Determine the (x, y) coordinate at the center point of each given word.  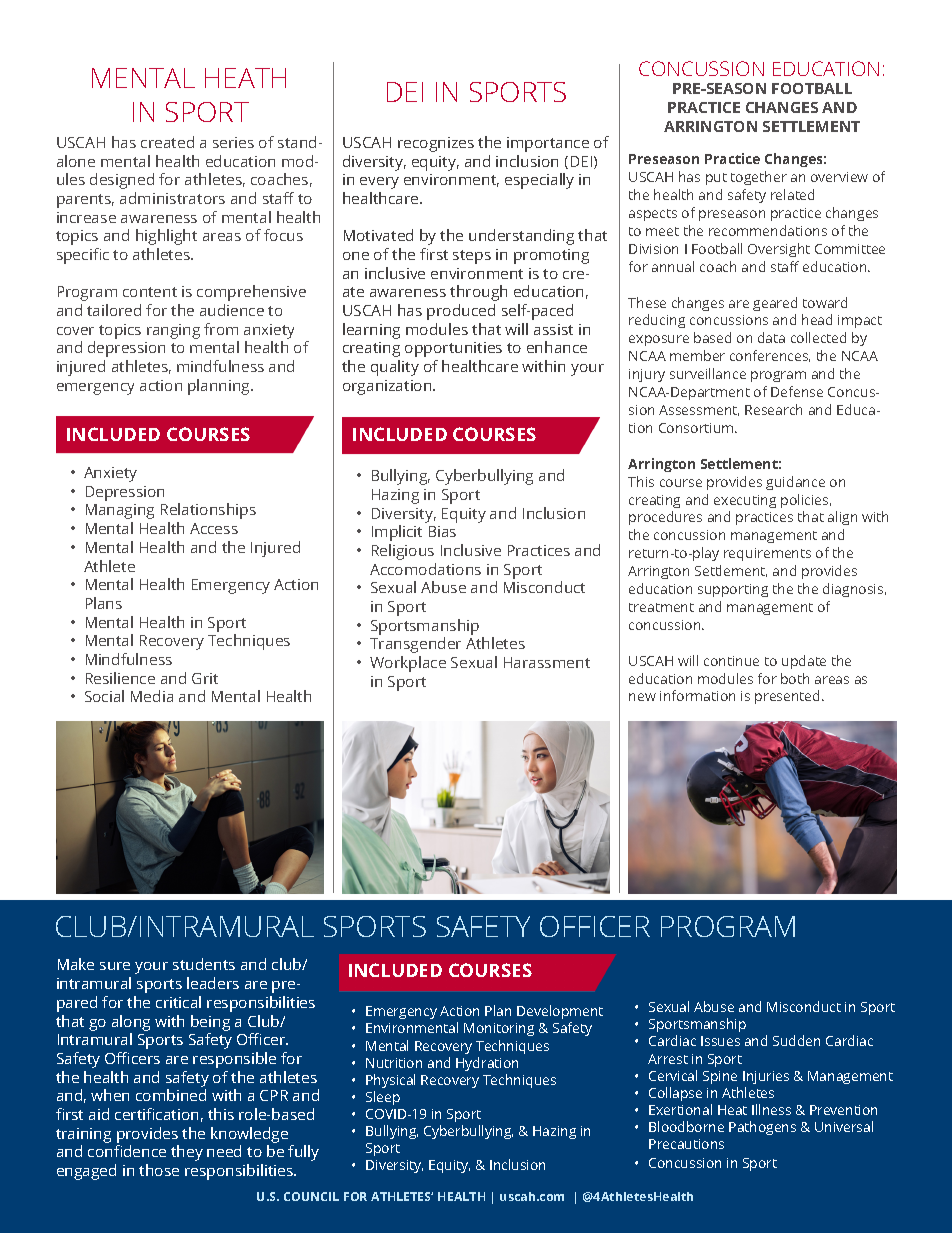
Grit (205, 678)
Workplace (408, 664)
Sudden (796, 1040)
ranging (173, 331)
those (159, 1170)
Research (773, 409)
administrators (172, 198)
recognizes (436, 144)
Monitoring (499, 1029)
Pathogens (762, 1128)
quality (395, 368)
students (204, 964)
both (795, 678)
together (759, 178)
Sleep (383, 1098)
